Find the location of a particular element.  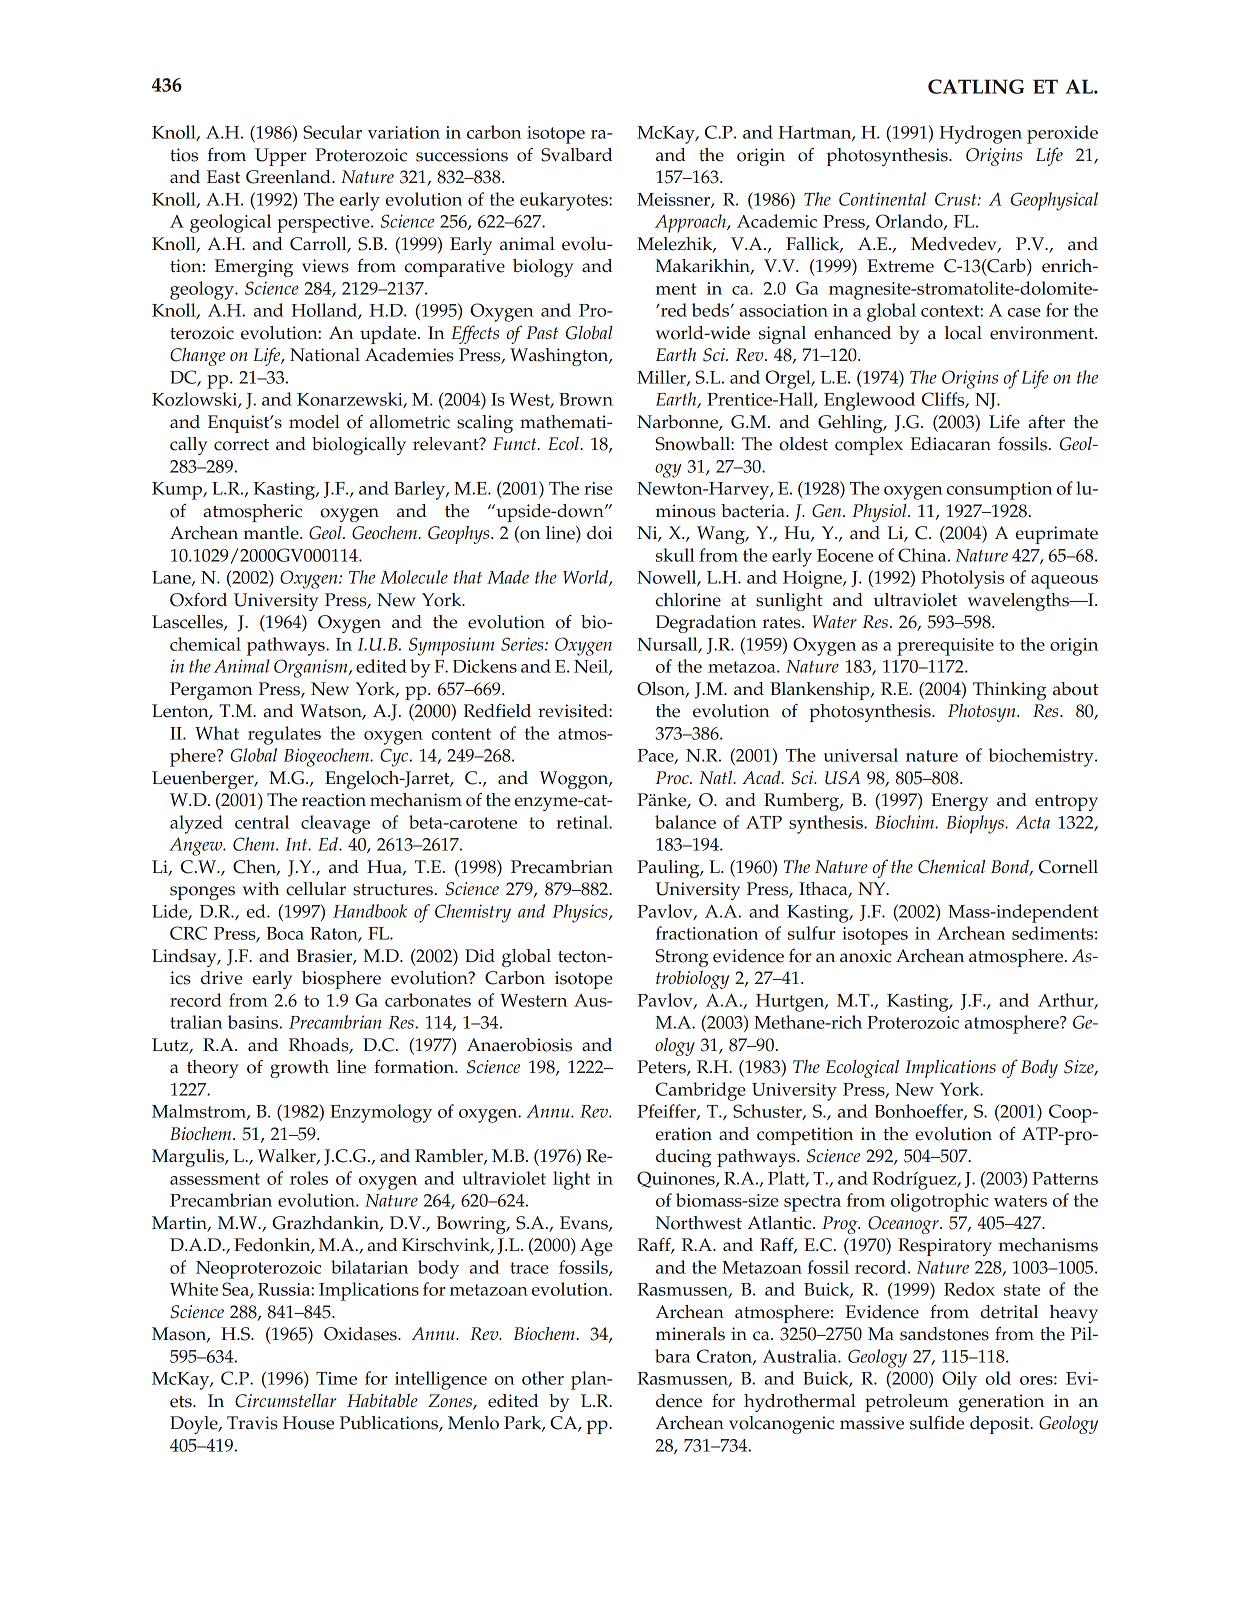

anoxic is located at coordinates (866, 956).
